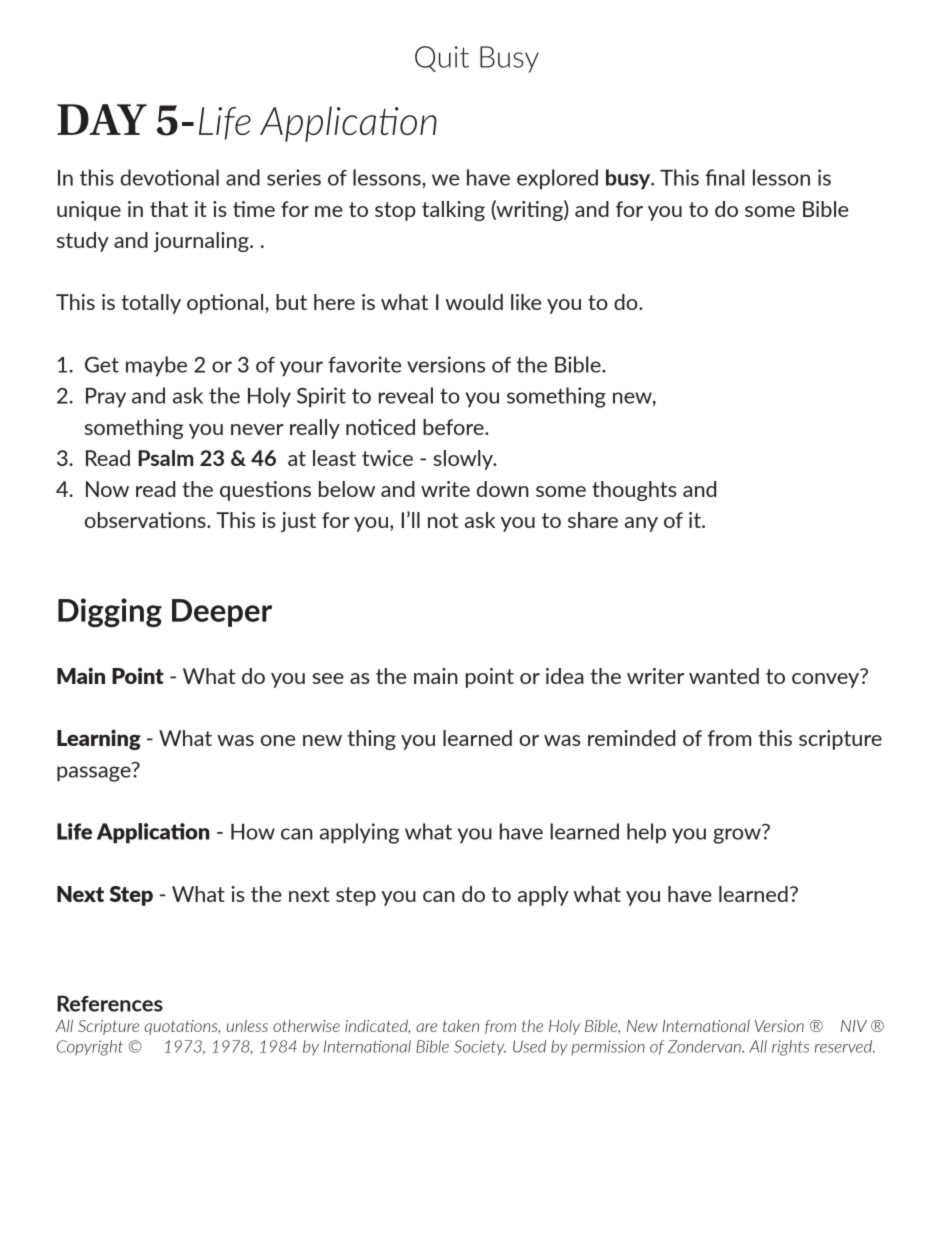  I want to click on Quit, so click(442, 59).
